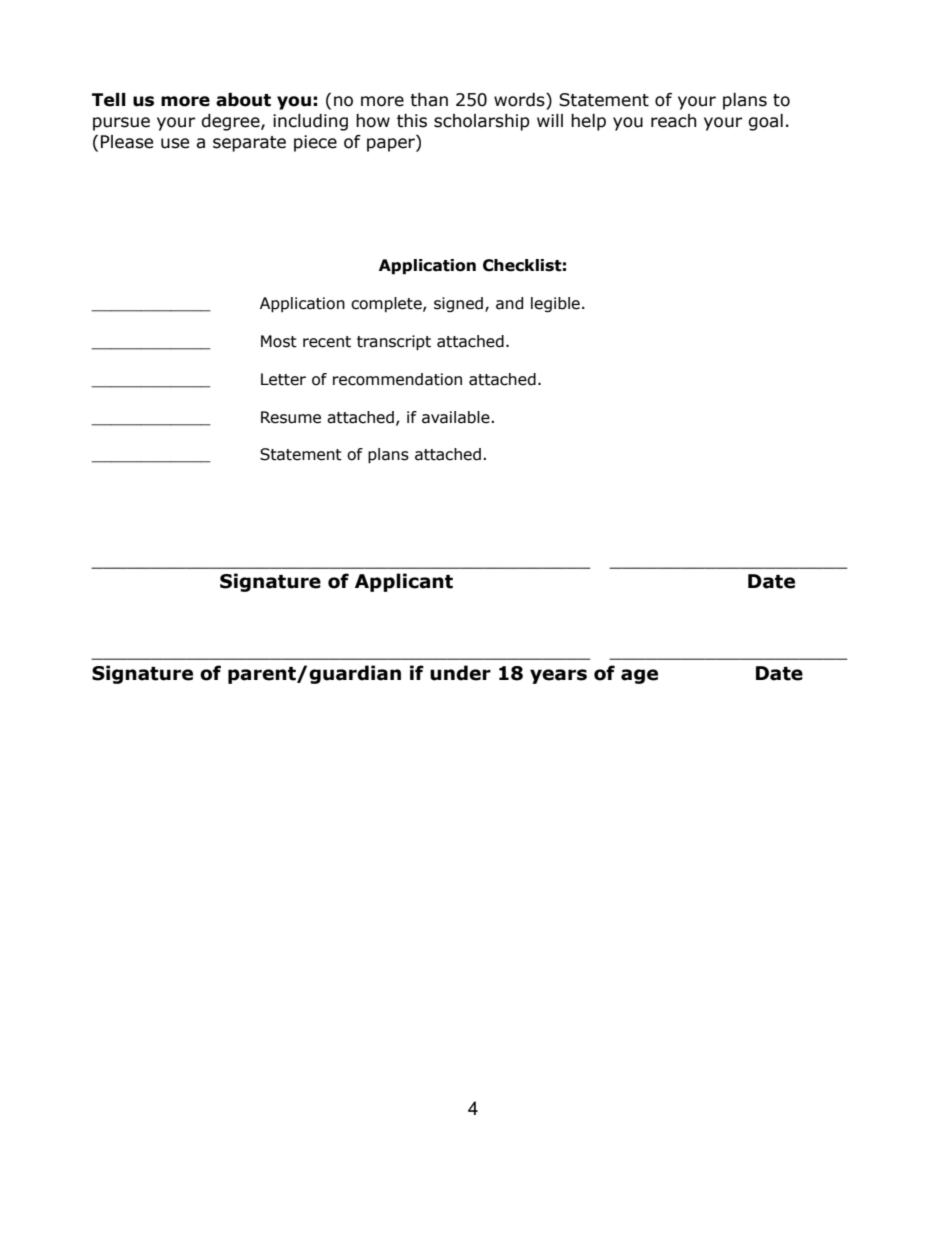  Describe the element at coordinates (412, 121) in the image. I see `this` at that location.
